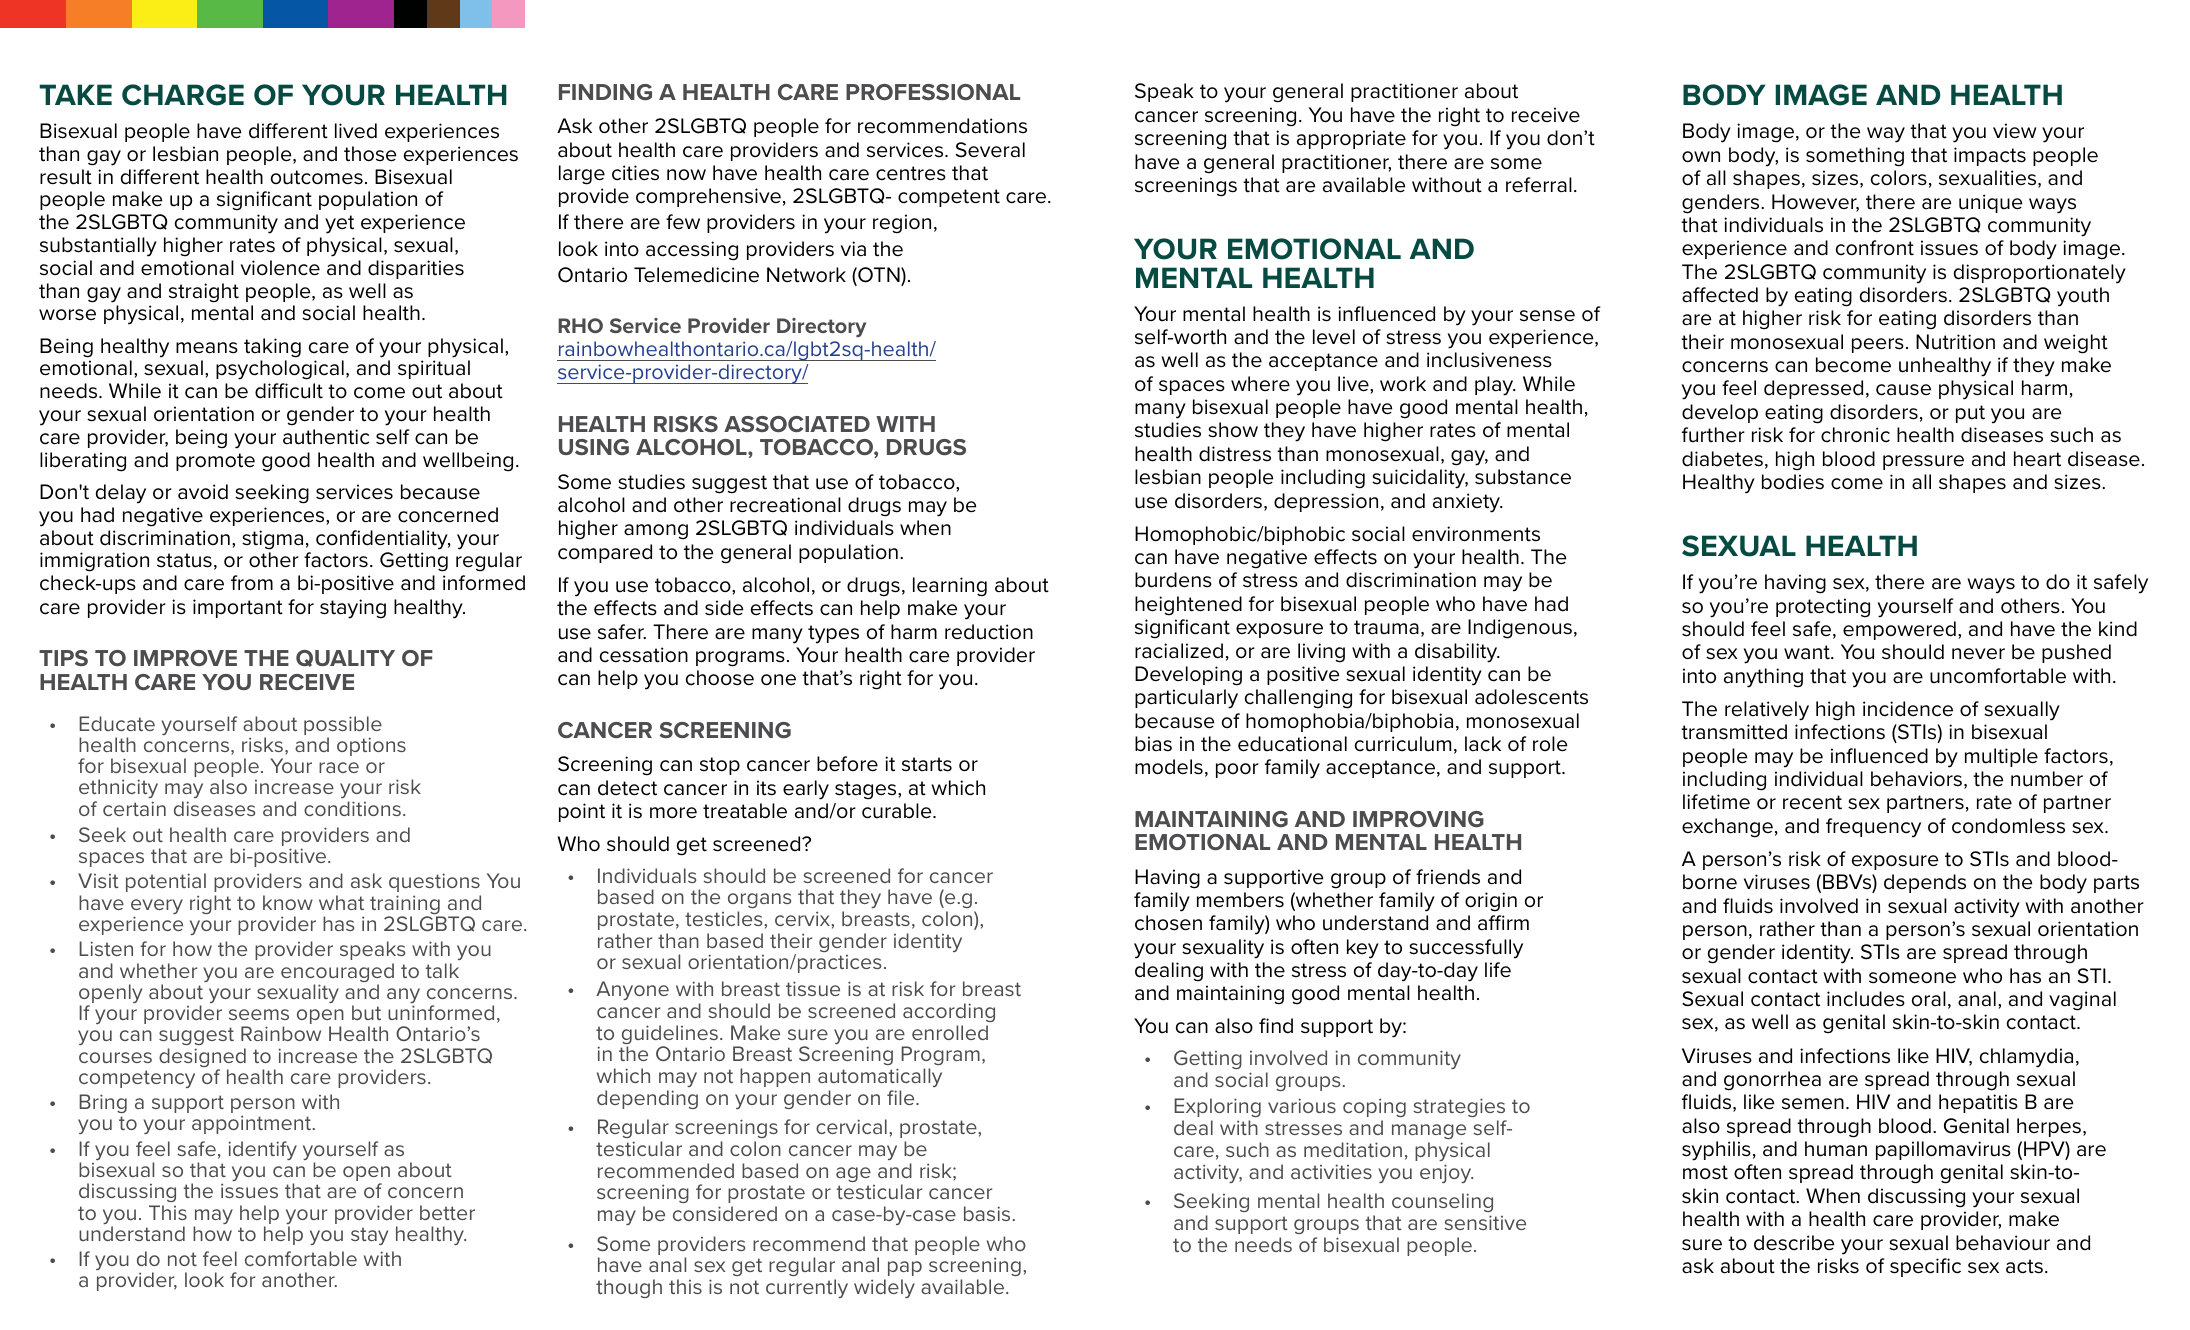 This document has height=1330, width=2190. I want to click on view, so click(2014, 131).
